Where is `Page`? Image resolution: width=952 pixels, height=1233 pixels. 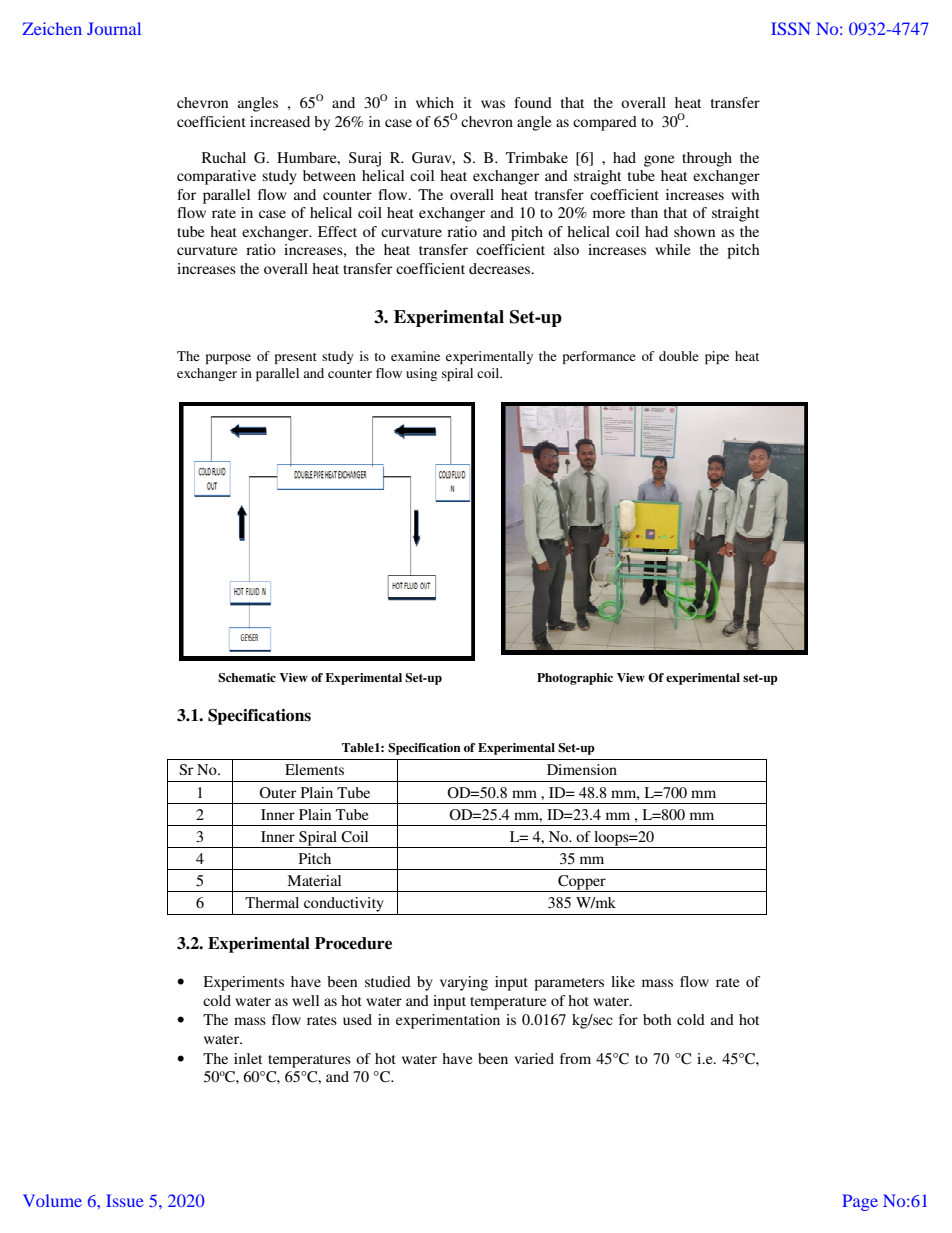
Page is located at coordinates (860, 1202).
